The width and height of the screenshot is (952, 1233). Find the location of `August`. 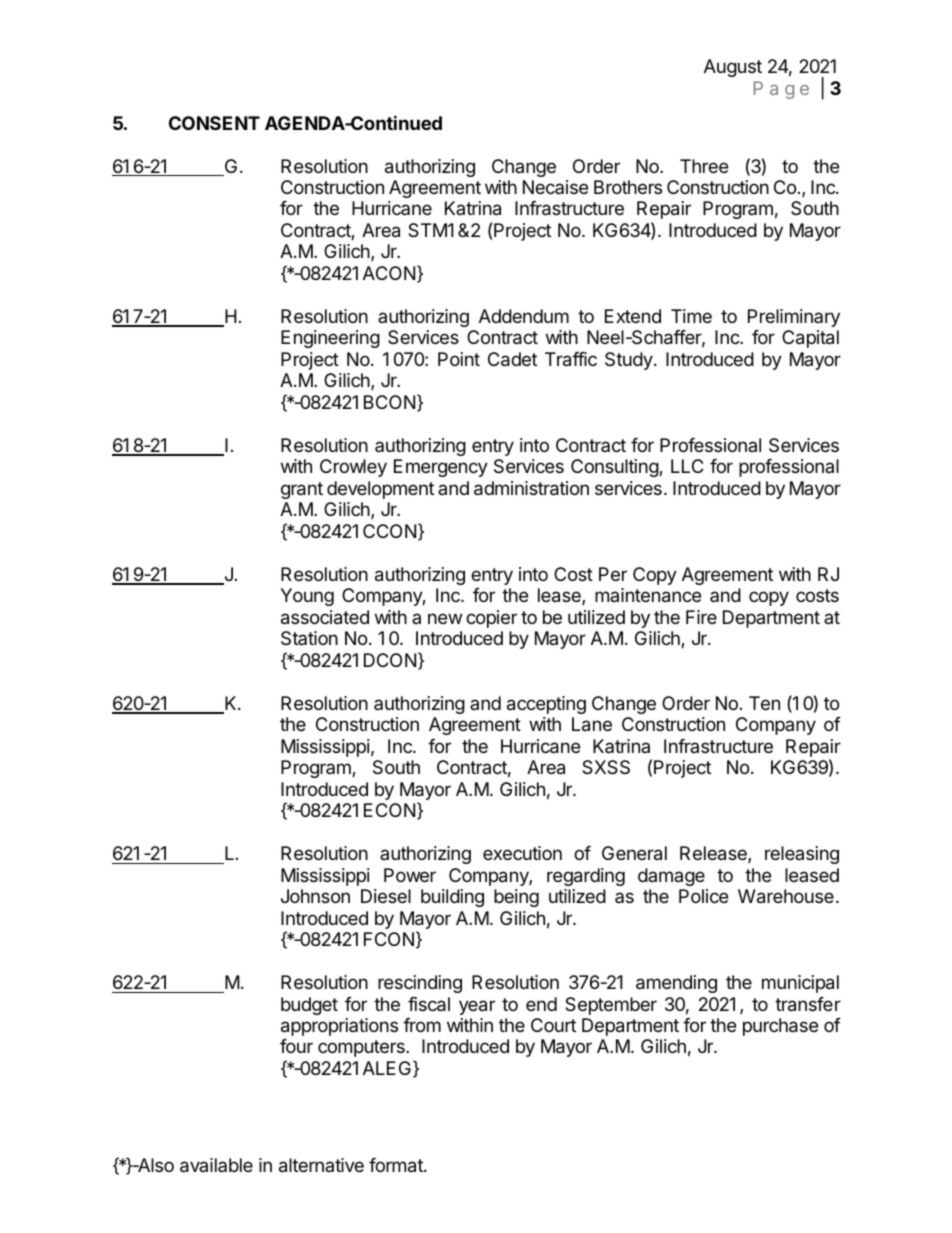

August is located at coordinates (733, 68).
